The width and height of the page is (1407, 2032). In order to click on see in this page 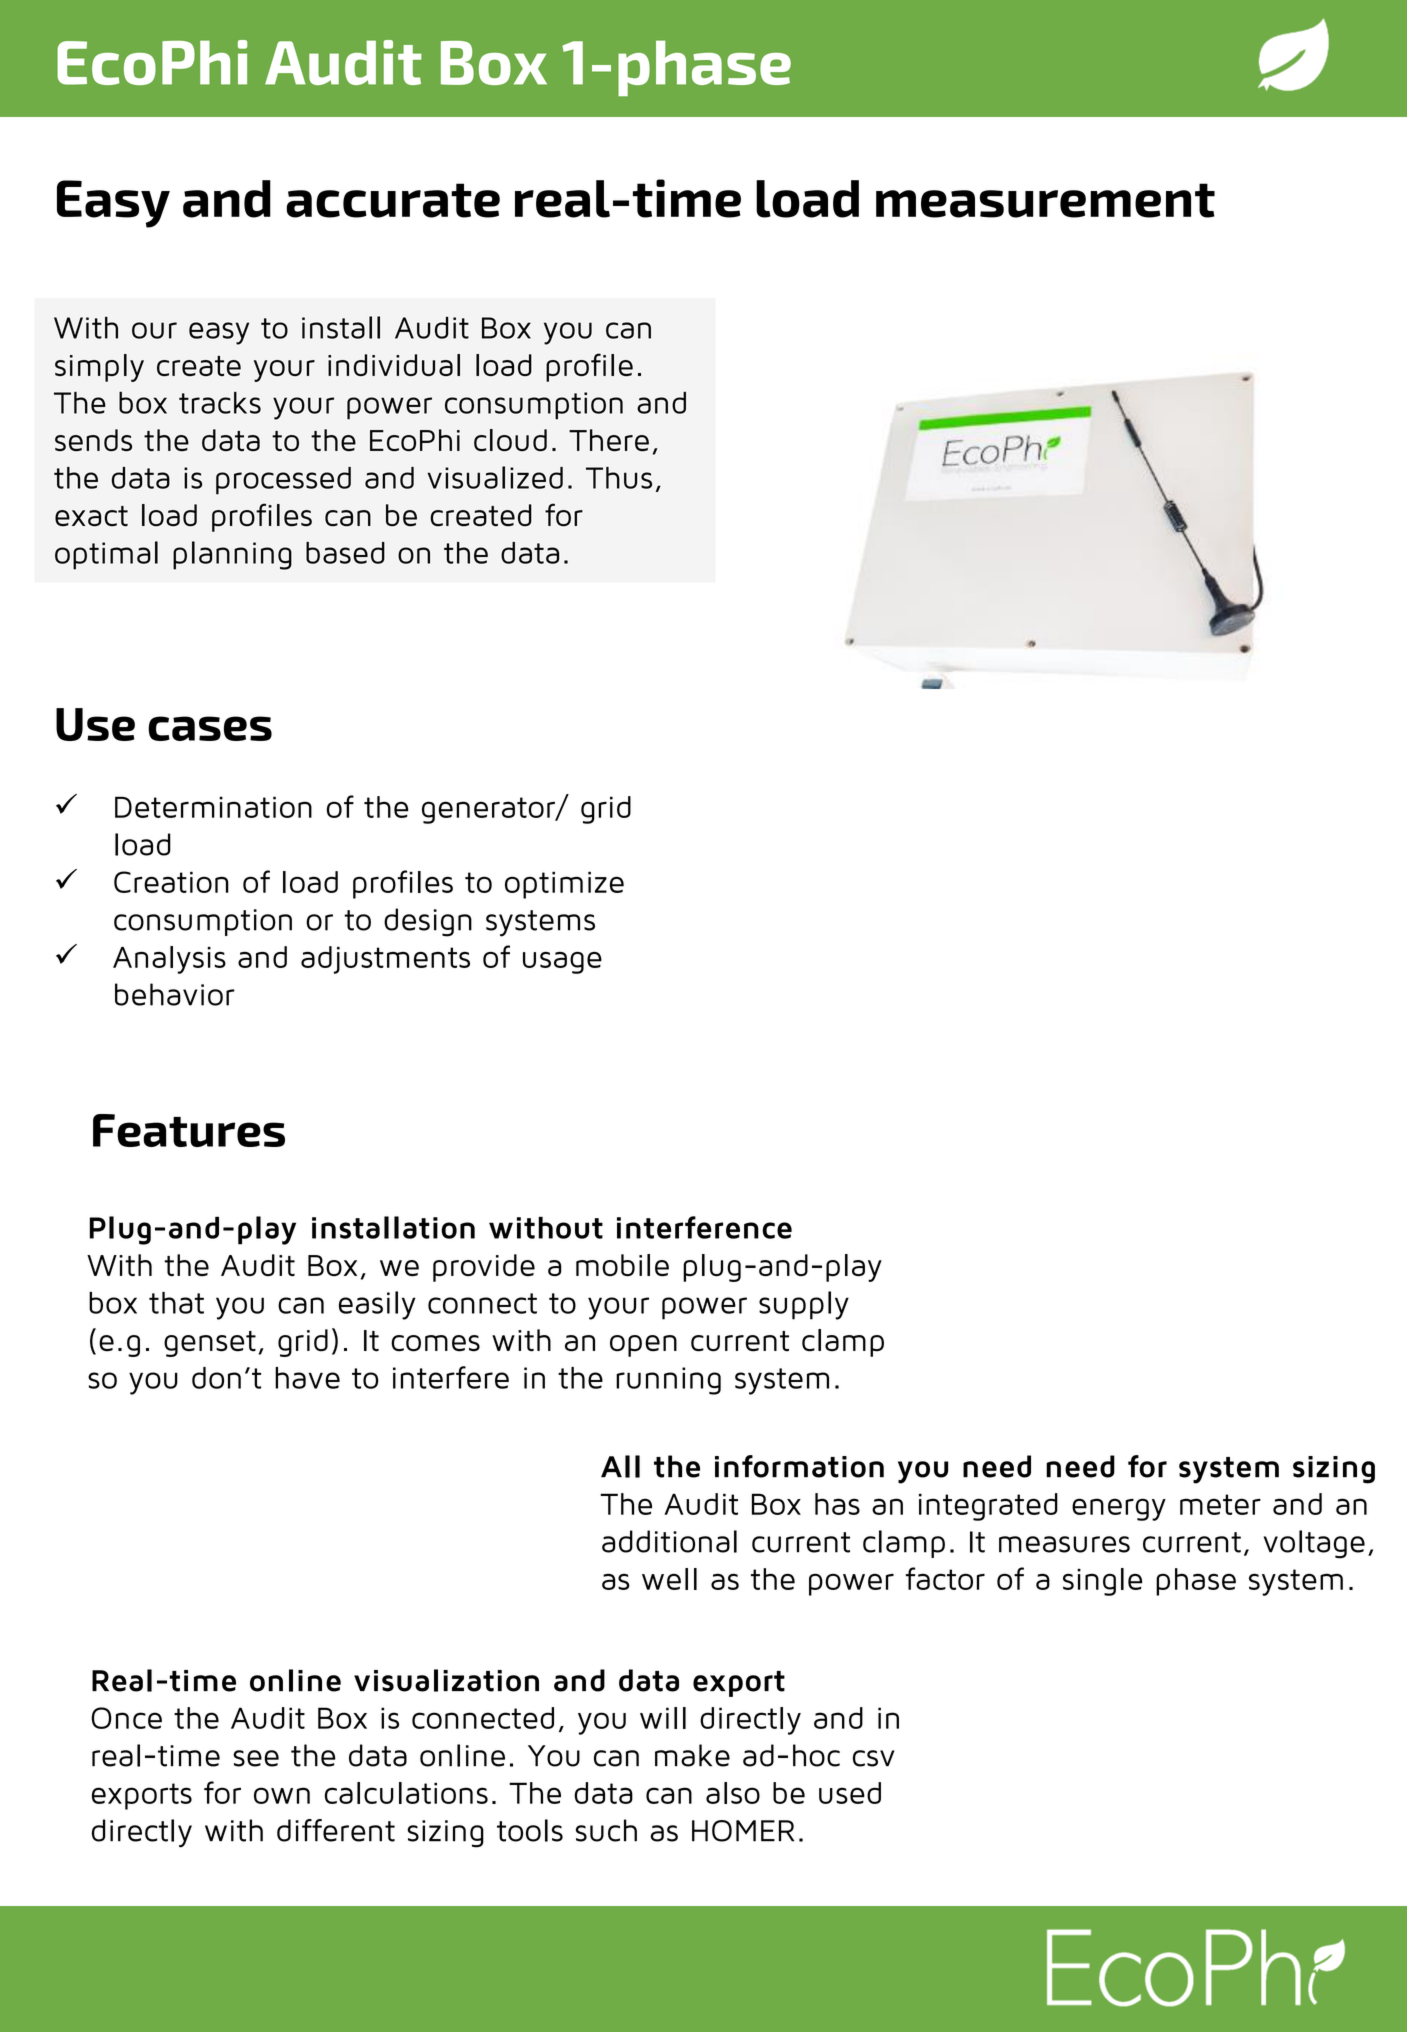, I will do `click(256, 1758)`.
